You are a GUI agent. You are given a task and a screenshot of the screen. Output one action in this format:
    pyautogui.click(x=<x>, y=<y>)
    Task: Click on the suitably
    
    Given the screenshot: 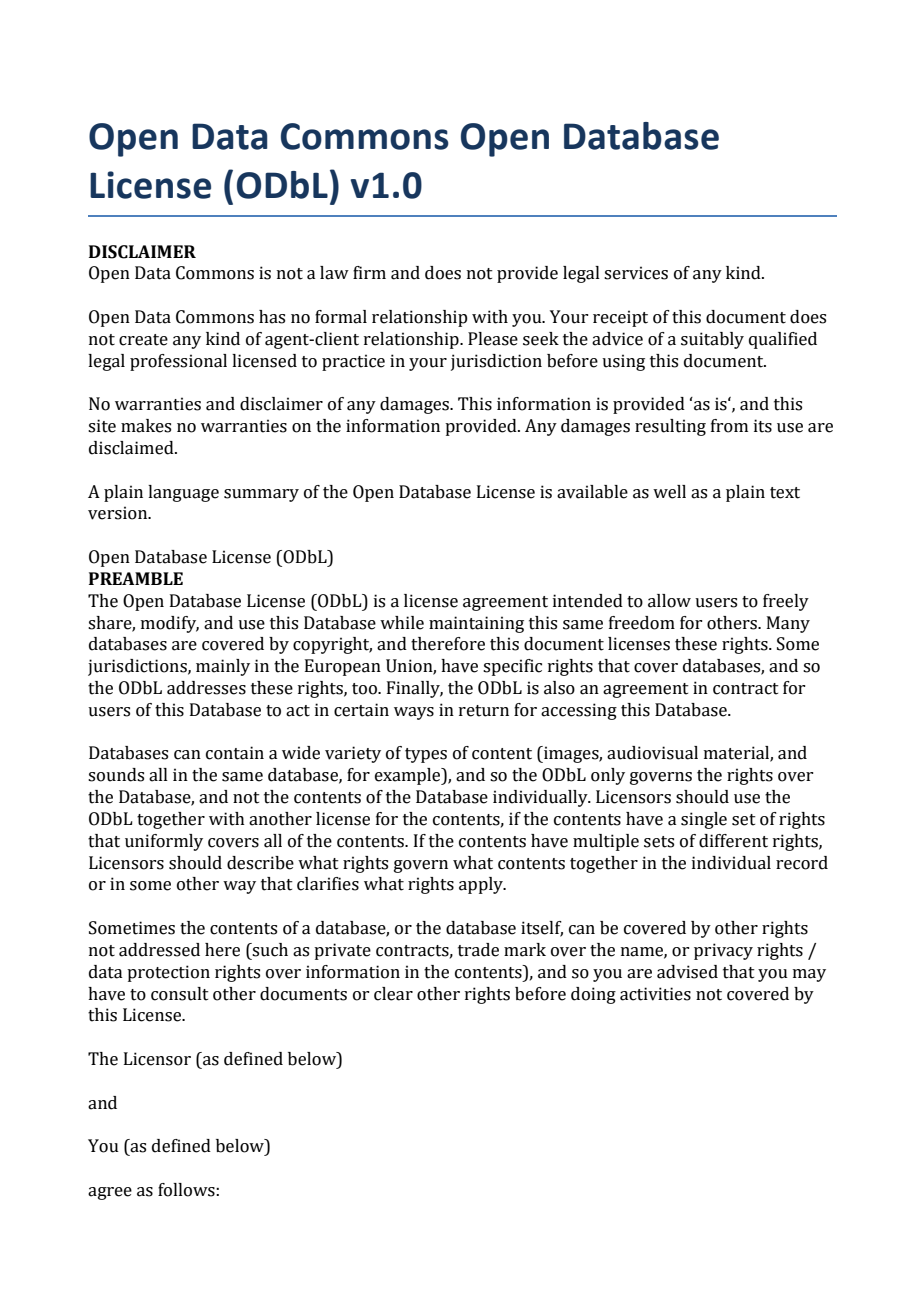 What is the action you would take?
    pyautogui.click(x=712, y=340)
